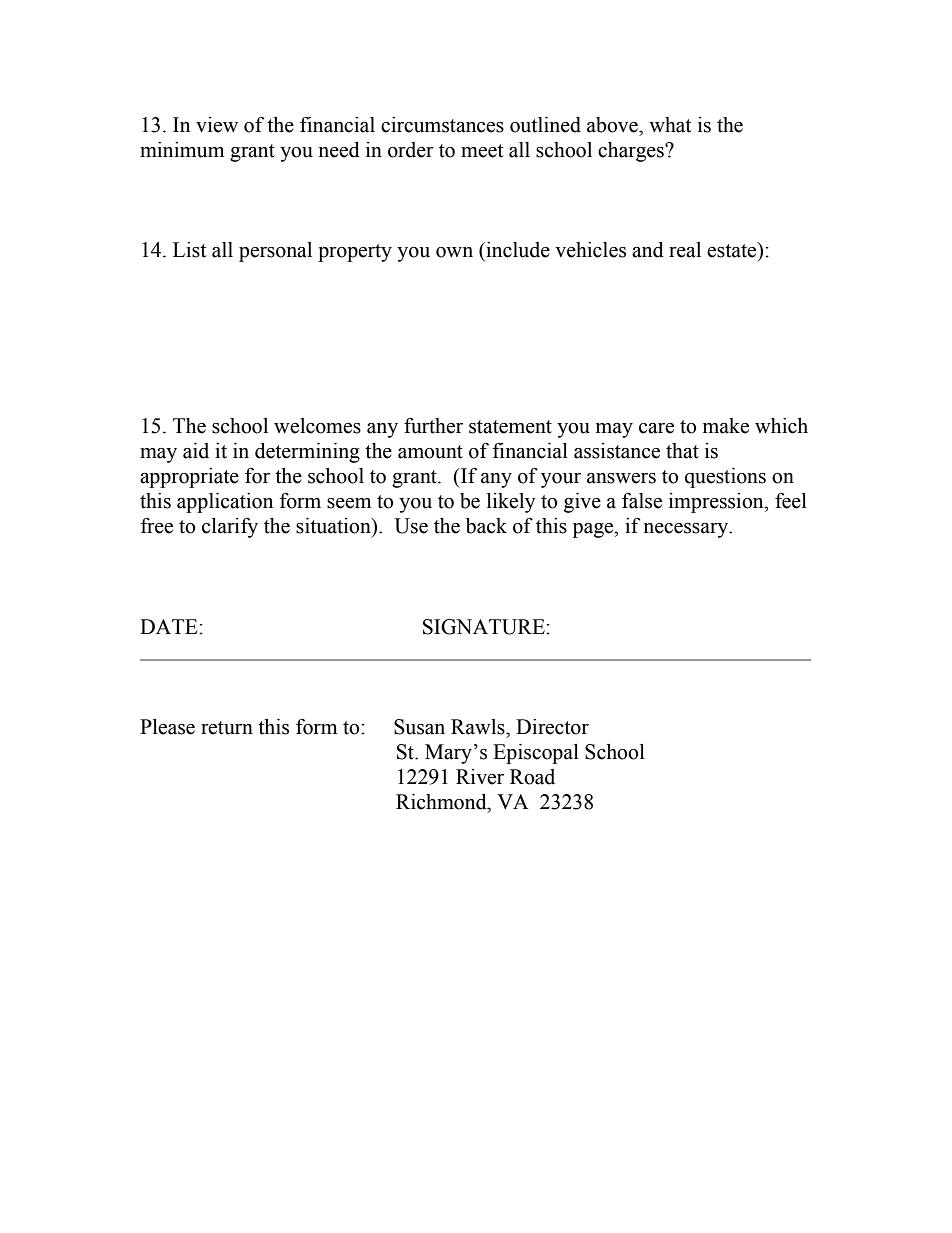 This screenshot has height=1233, width=952. I want to click on what, so click(670, 125).
